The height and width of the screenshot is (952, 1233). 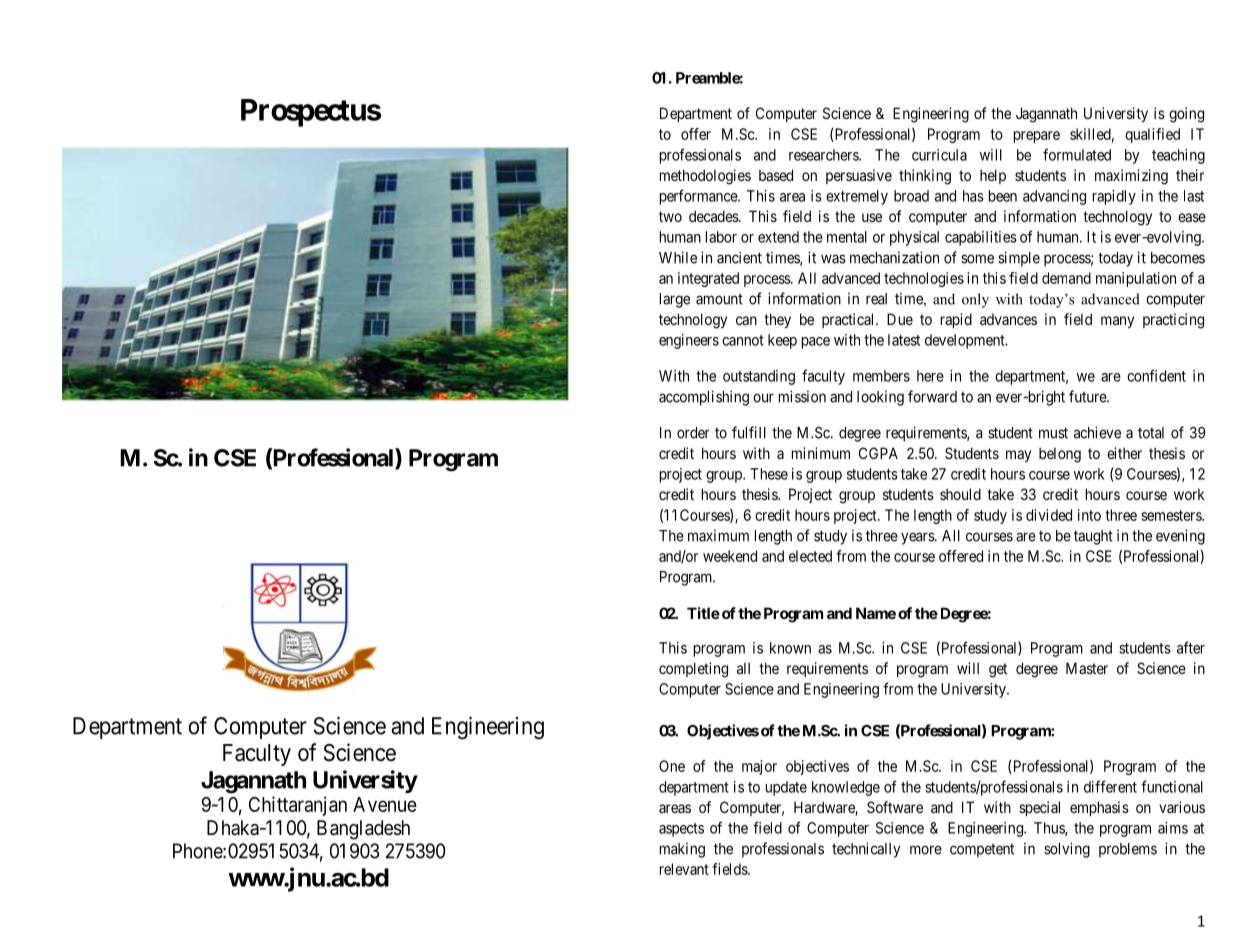 What do you see at coordinates (1077, 154) in the screenshot?
I see `formulated` at bounding box center [1077, 154].
